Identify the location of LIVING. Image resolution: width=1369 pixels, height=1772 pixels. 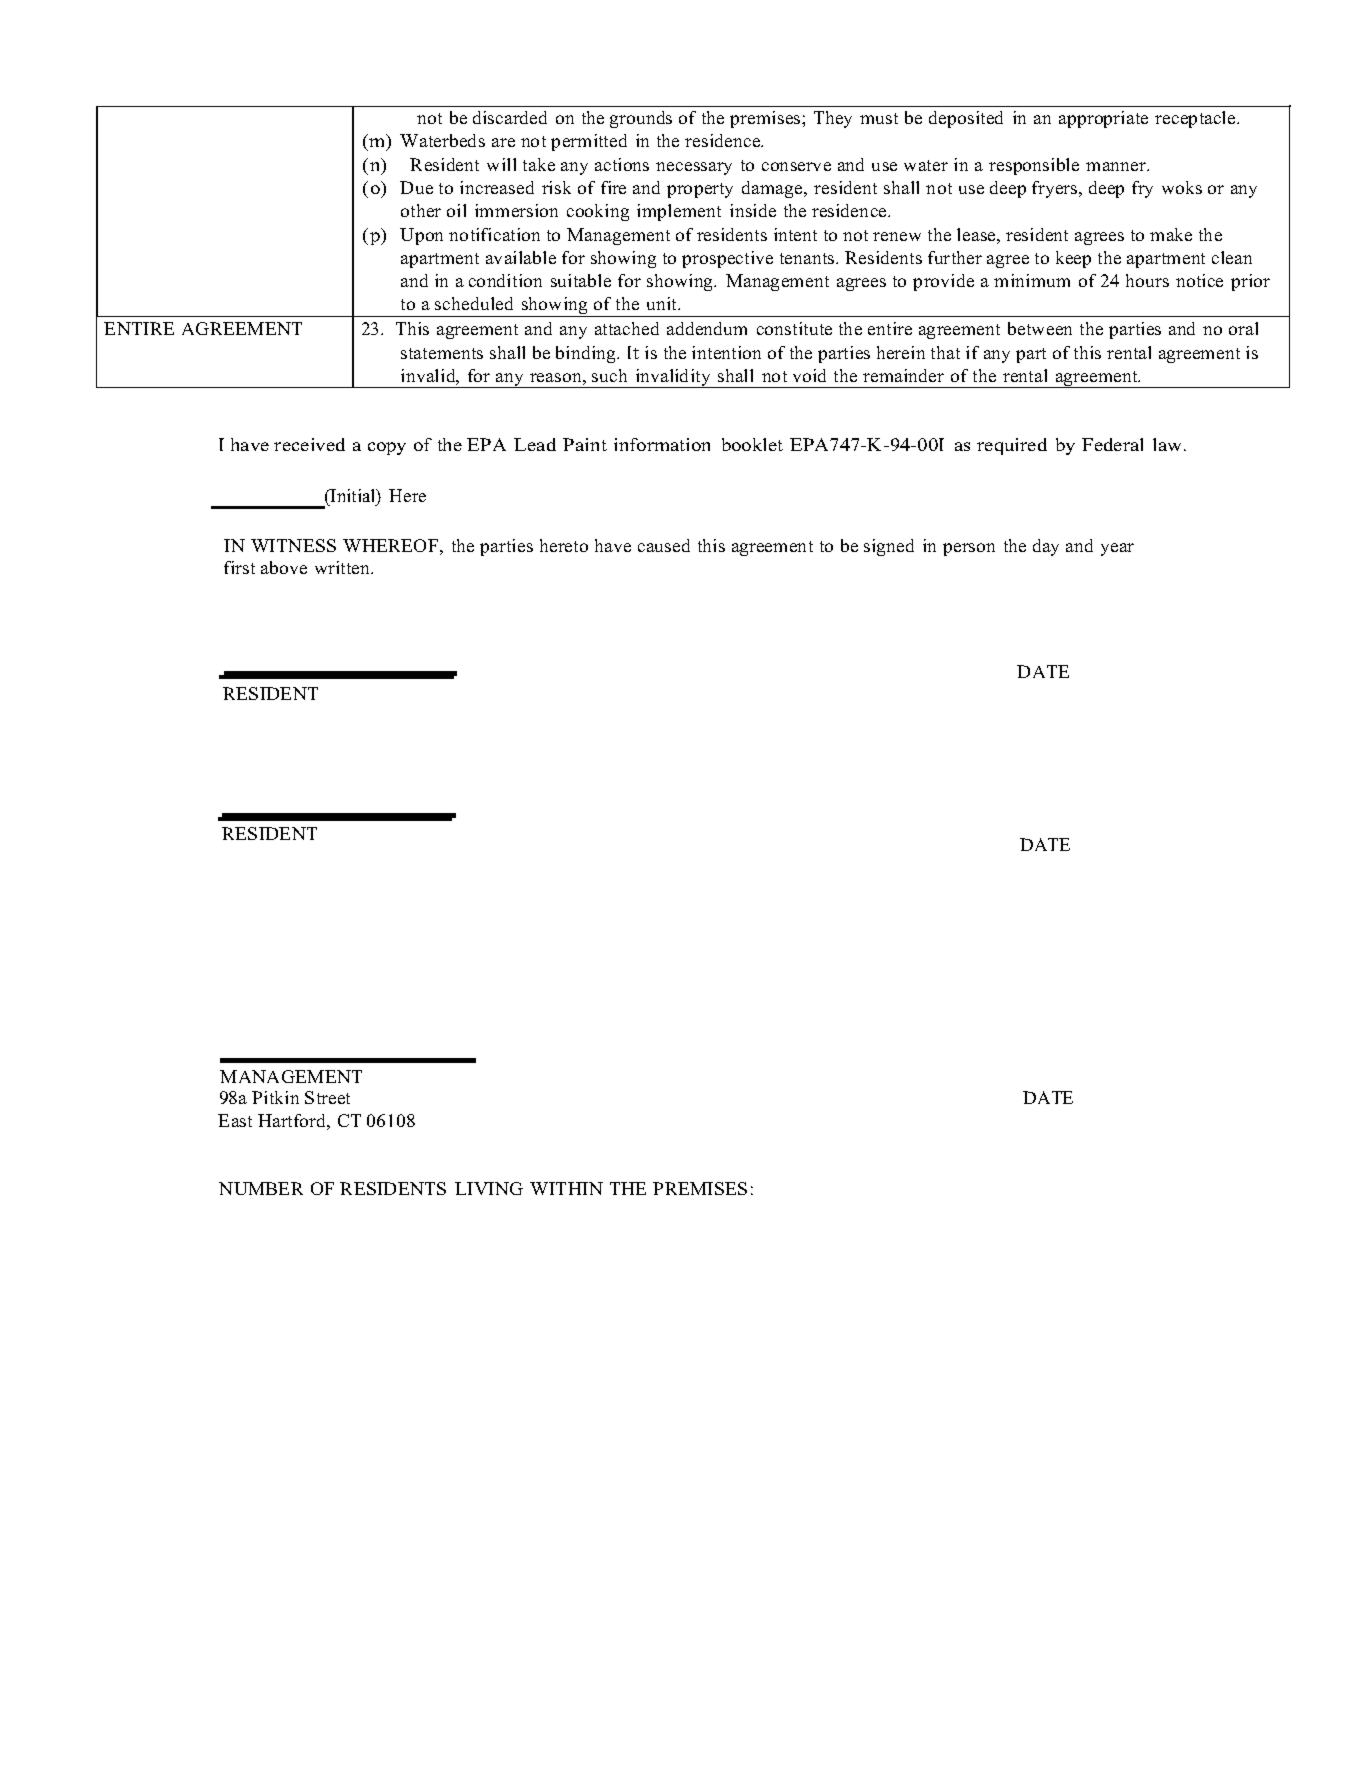
(489, 1188).
